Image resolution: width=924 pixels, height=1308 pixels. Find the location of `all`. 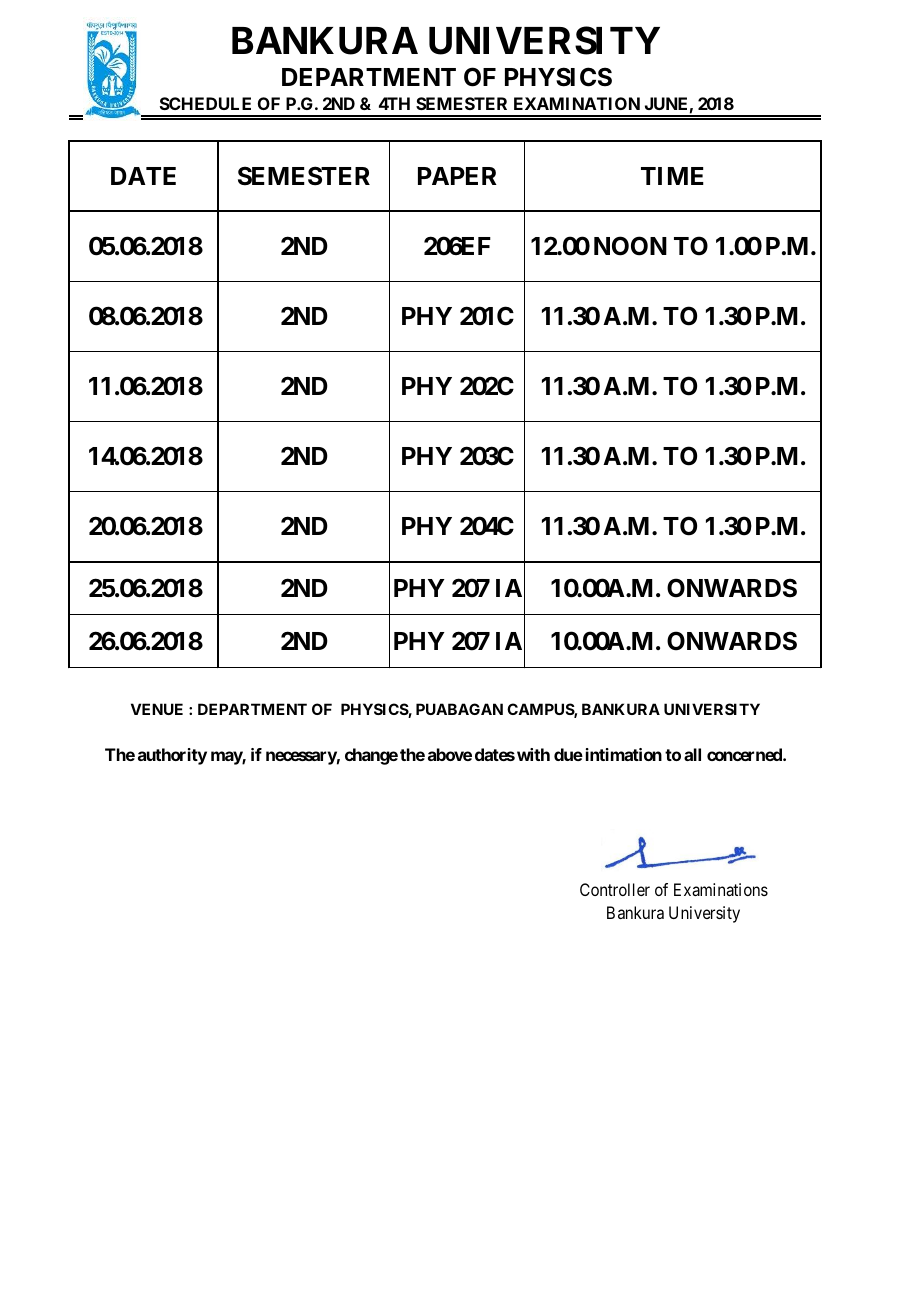

all is located at coordinates (692, 754).
